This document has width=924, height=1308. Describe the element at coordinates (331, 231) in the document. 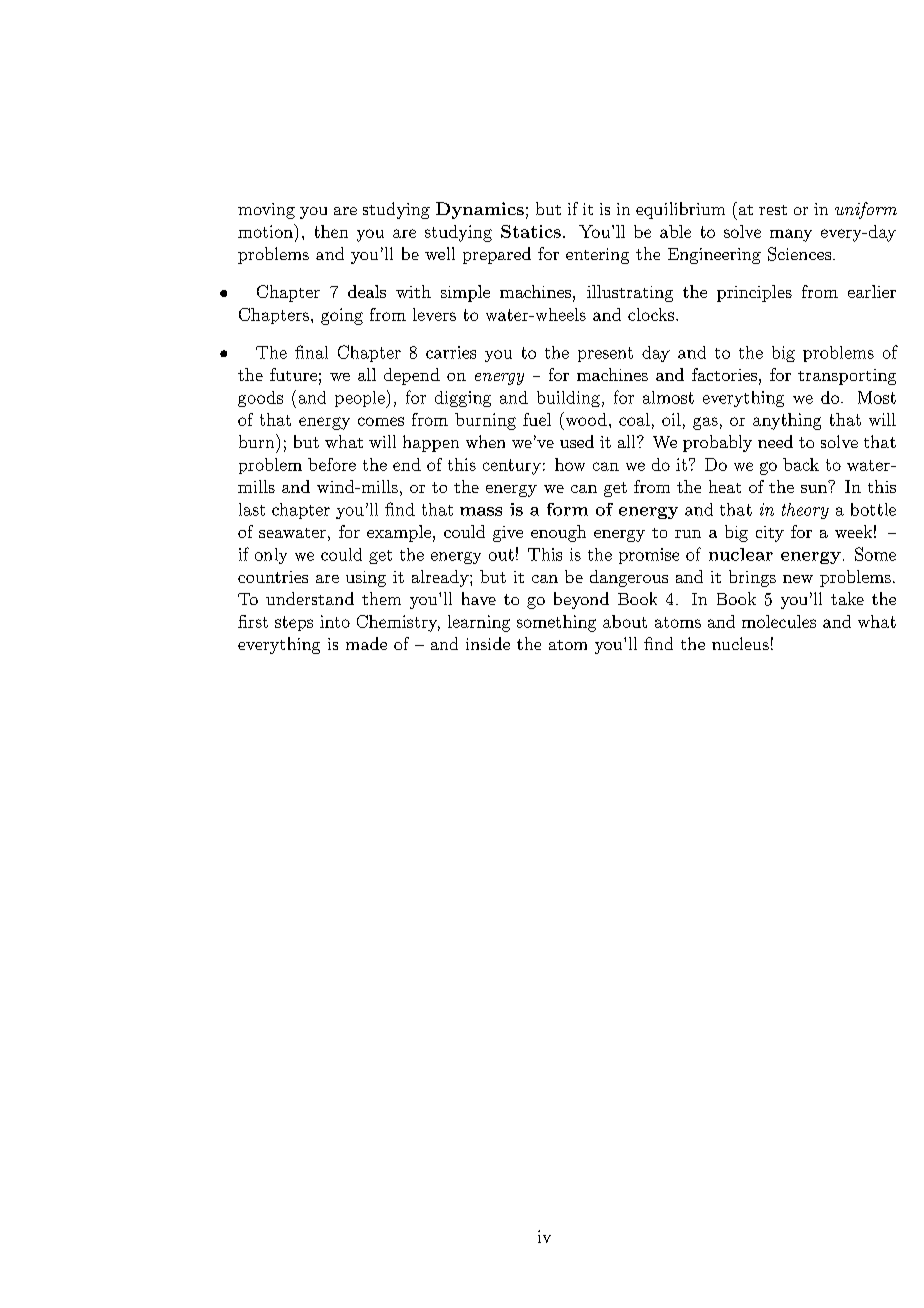

I see `then` at that location.
